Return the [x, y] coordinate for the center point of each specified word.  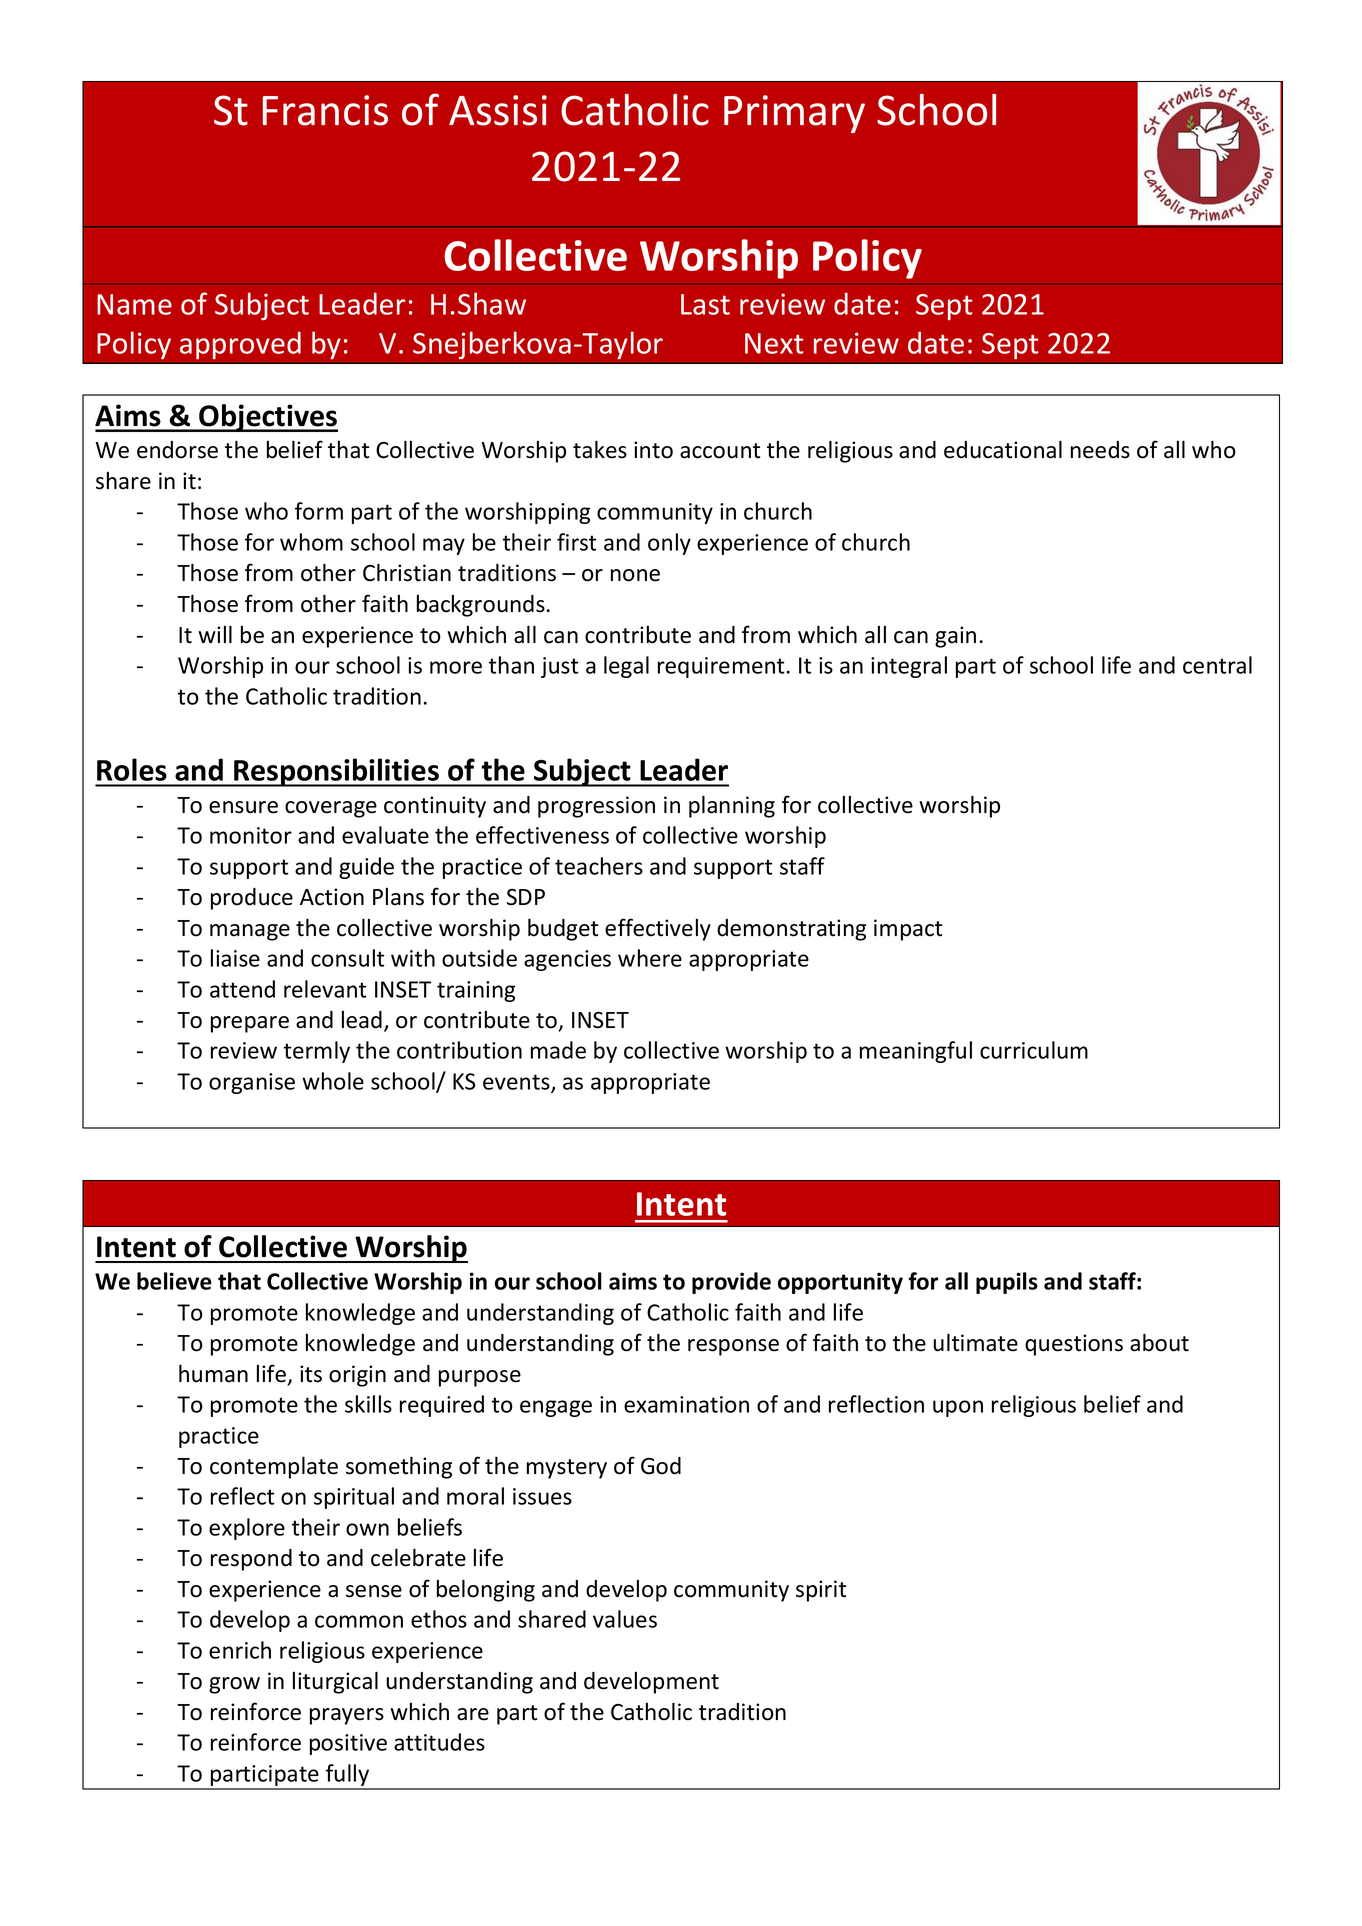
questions [1074, 1345]
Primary [794, 114]
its [311, 1374]
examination [686, 1404]
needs [1100, 450]
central [1217, 665]
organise [252, 1083]
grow [234, 1685]
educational [1003, 449]
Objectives [267, 418]
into [653, 450]
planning [732, 806]
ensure [243, 807]
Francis [325, 110]
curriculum [1034, 1050]
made [558, 1050]
